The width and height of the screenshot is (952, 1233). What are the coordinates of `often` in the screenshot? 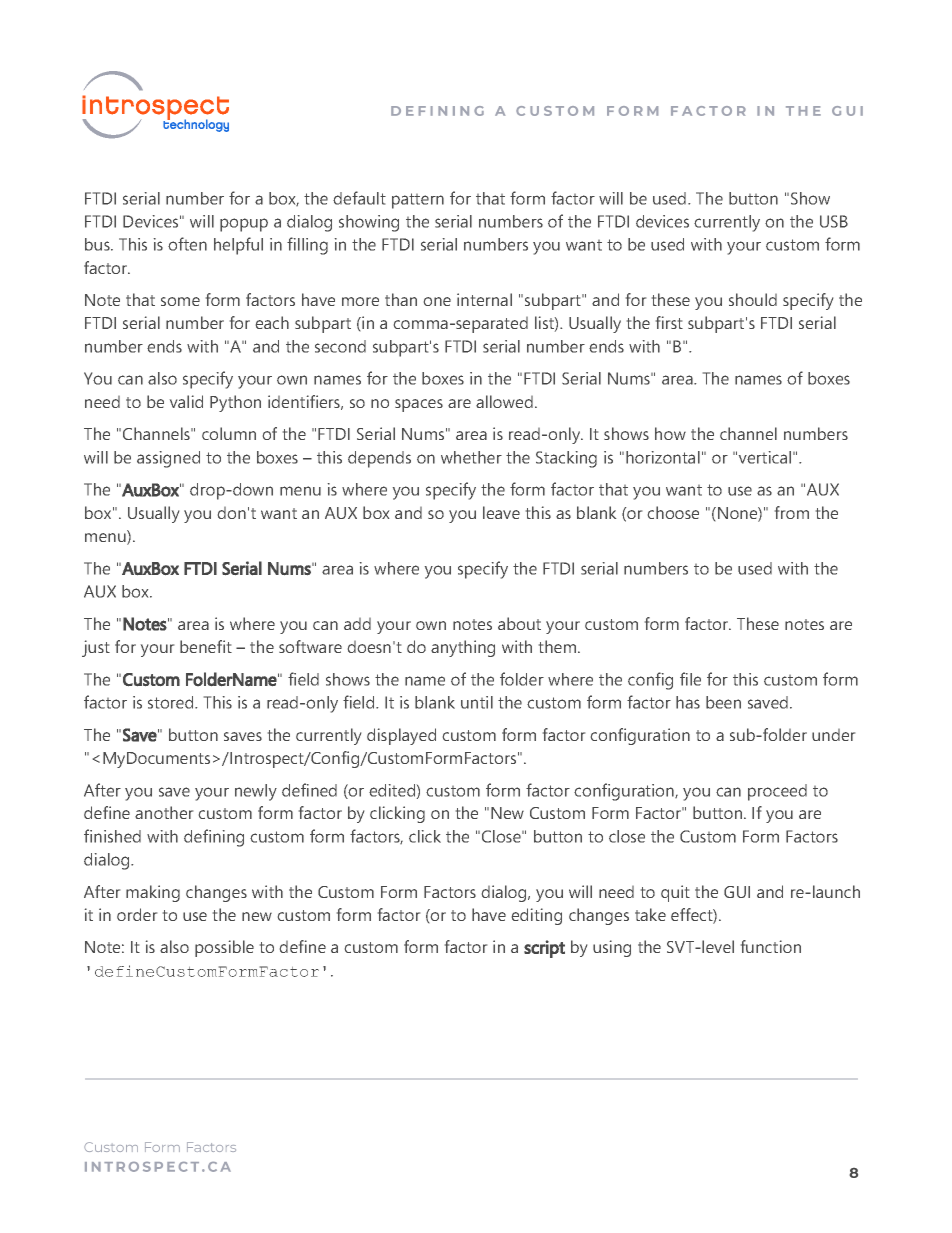 It's located at (187, 244).
